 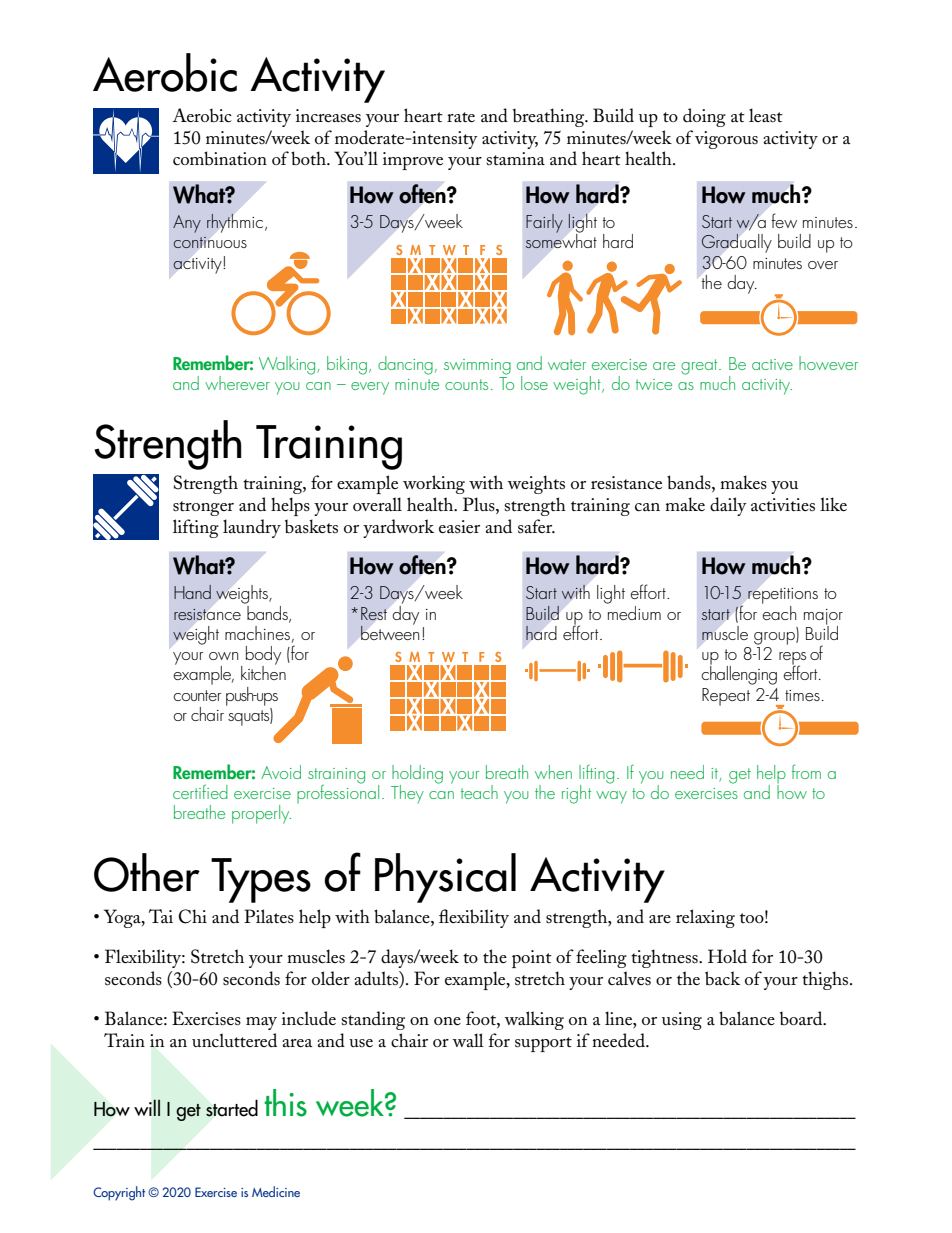 I want to click on Medicine, so click(x=276, y=1191).
